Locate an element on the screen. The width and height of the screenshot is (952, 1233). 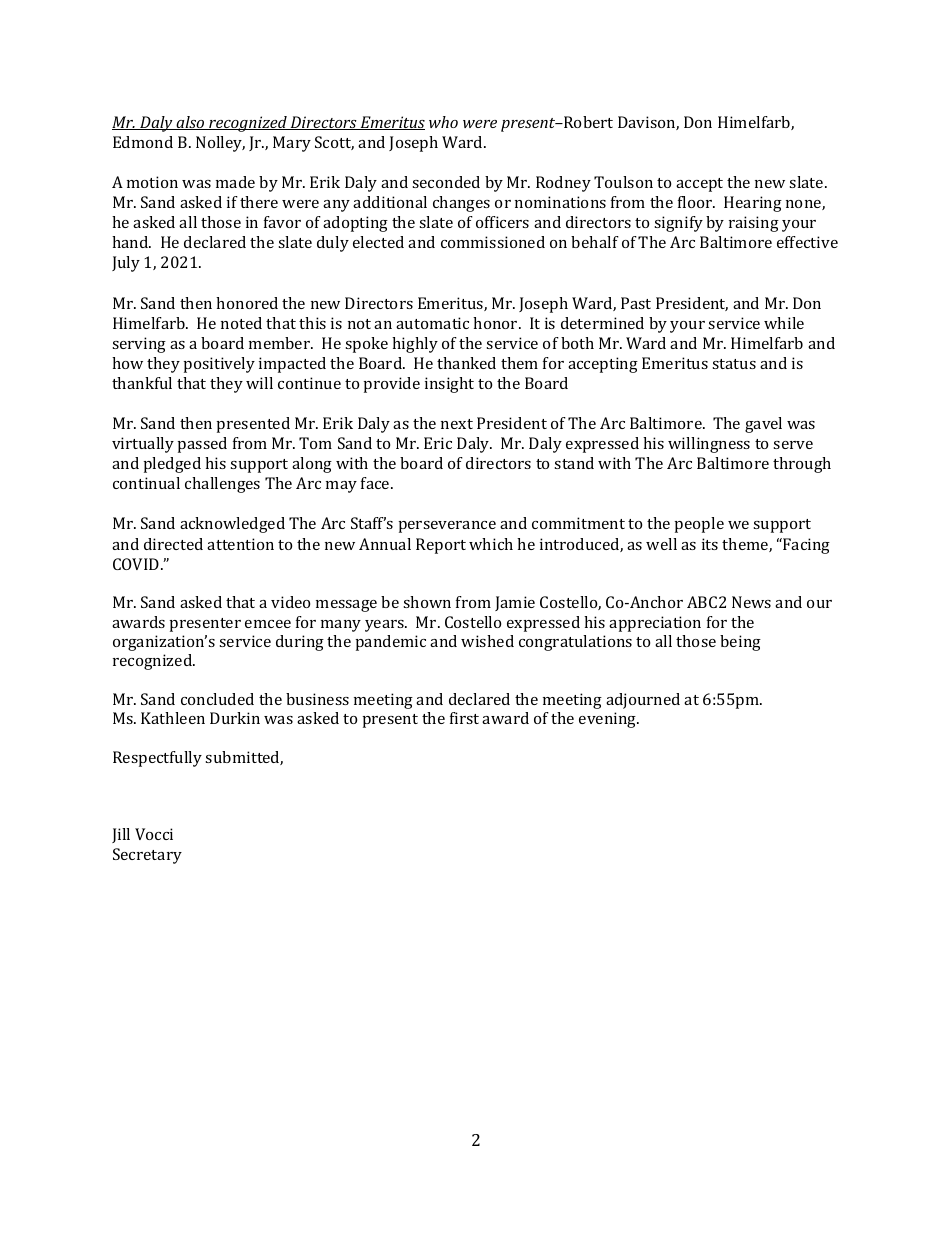
who is located at coordinates (443, 122).
